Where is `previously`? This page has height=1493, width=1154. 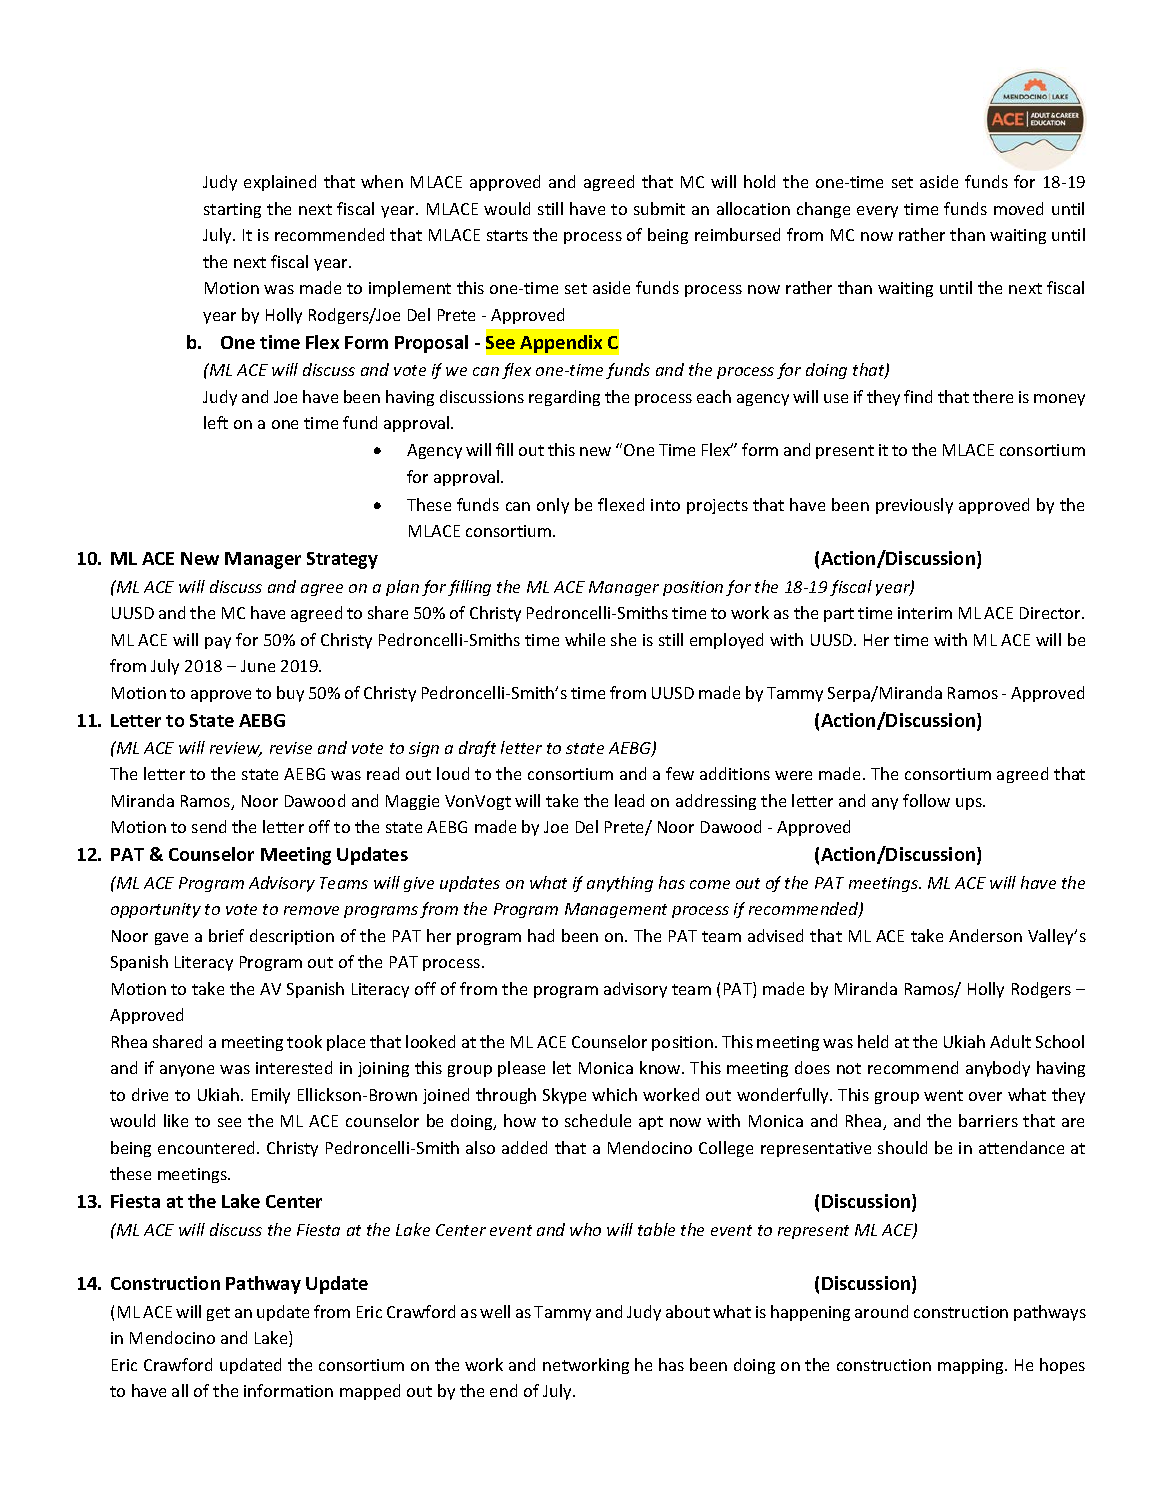 previously is located at coordinates (914, 506).
